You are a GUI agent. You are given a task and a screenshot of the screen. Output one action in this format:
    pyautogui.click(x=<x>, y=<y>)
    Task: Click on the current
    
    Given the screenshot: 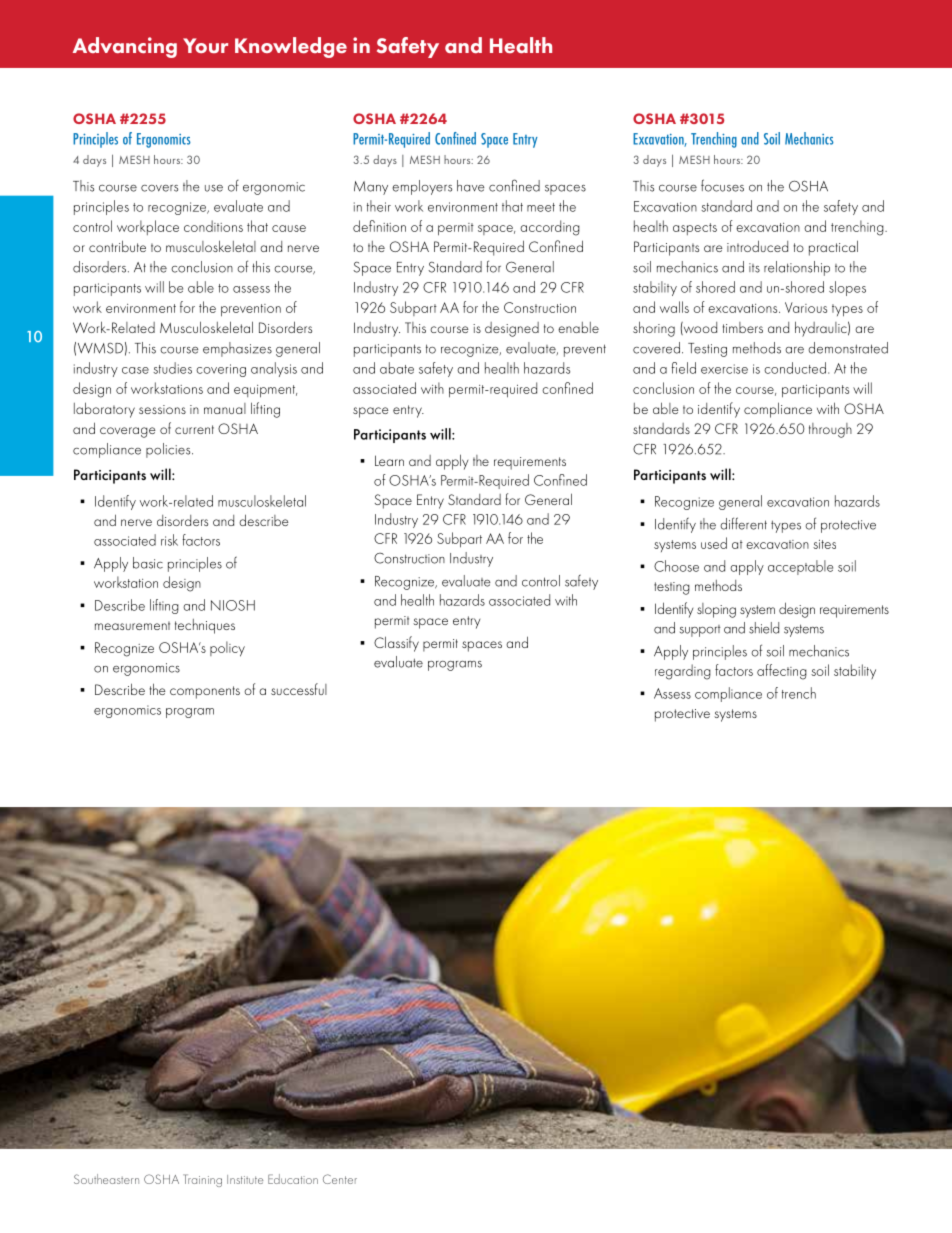 What is the action you would take?
    pyautogui.click(x=194, y=429)
